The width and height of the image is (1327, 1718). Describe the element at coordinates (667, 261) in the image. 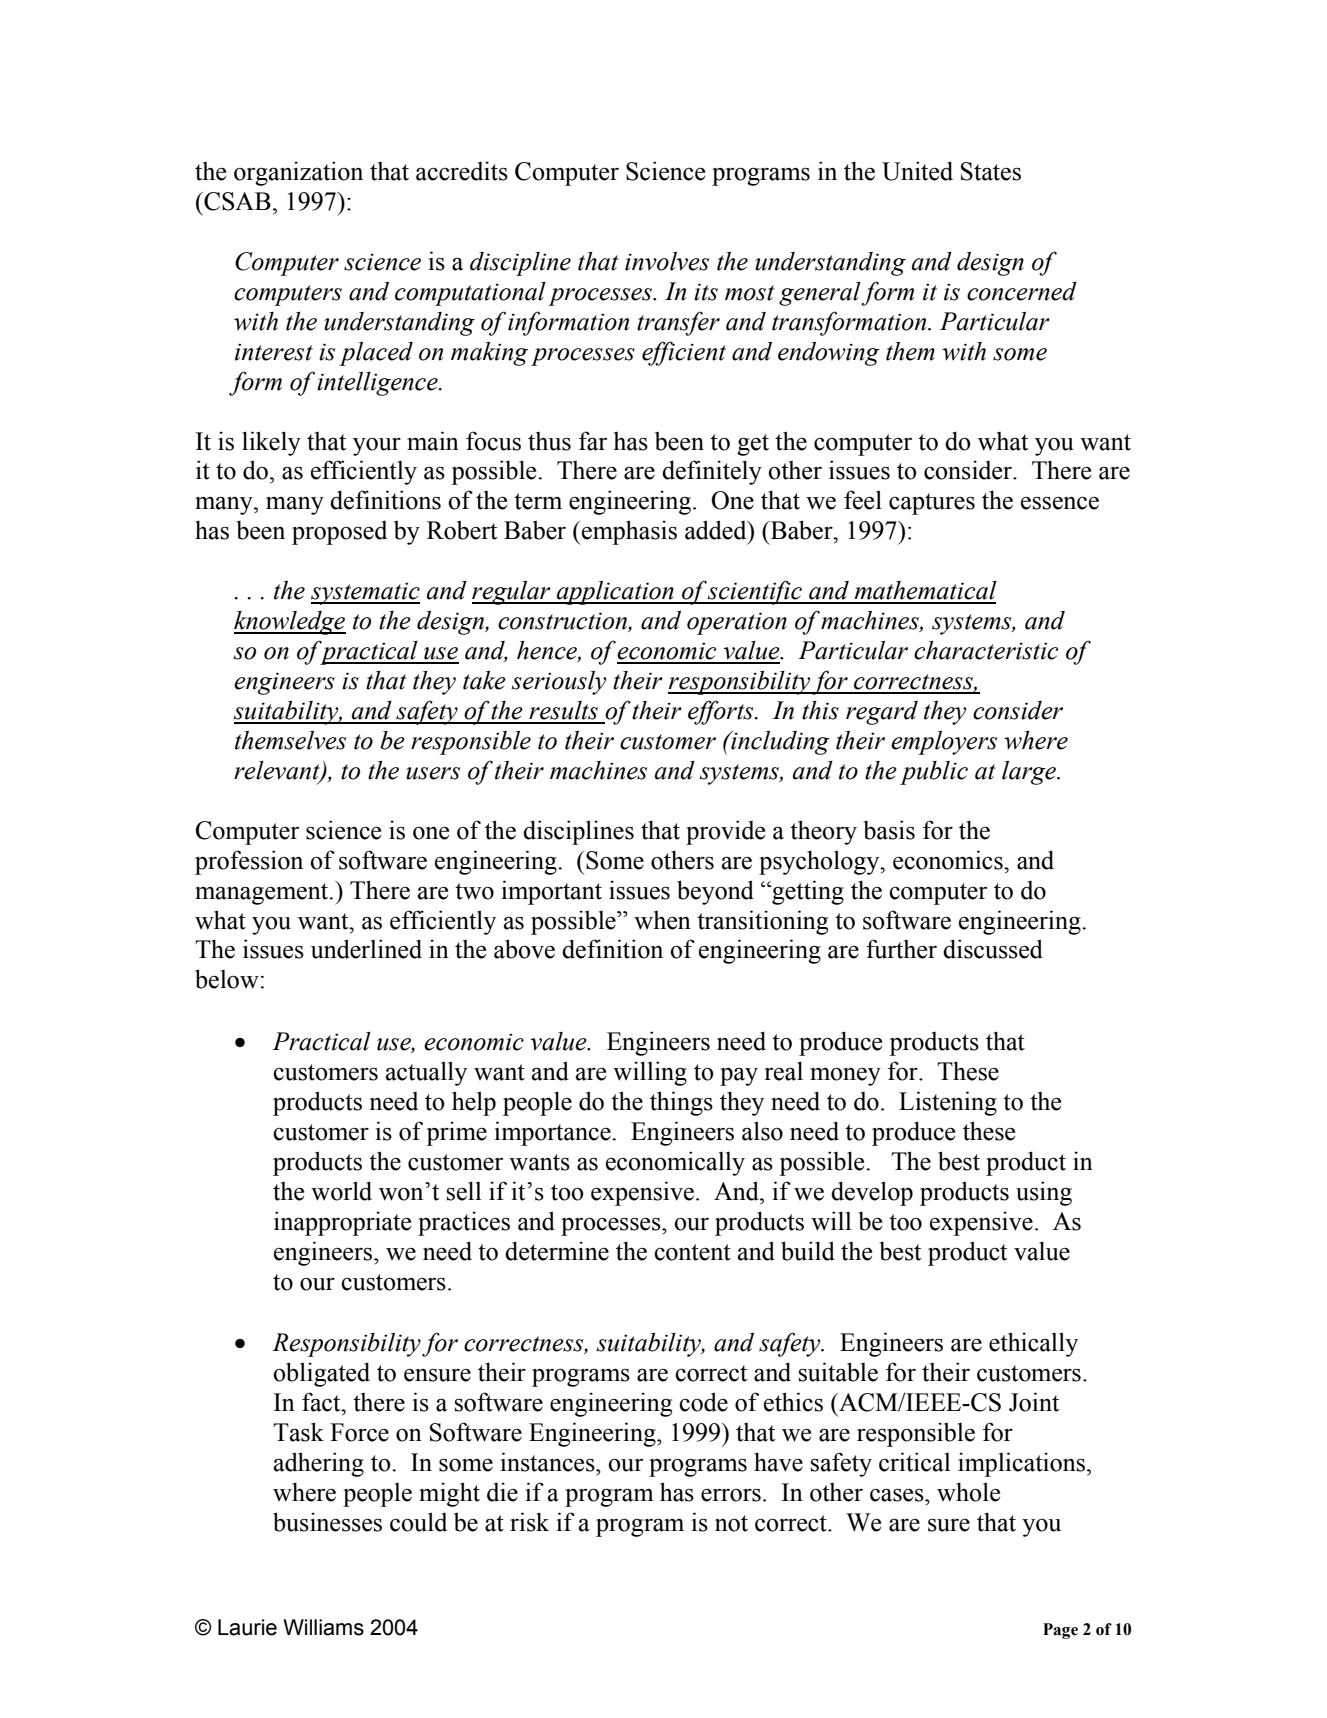

I see `involves` at that location.
